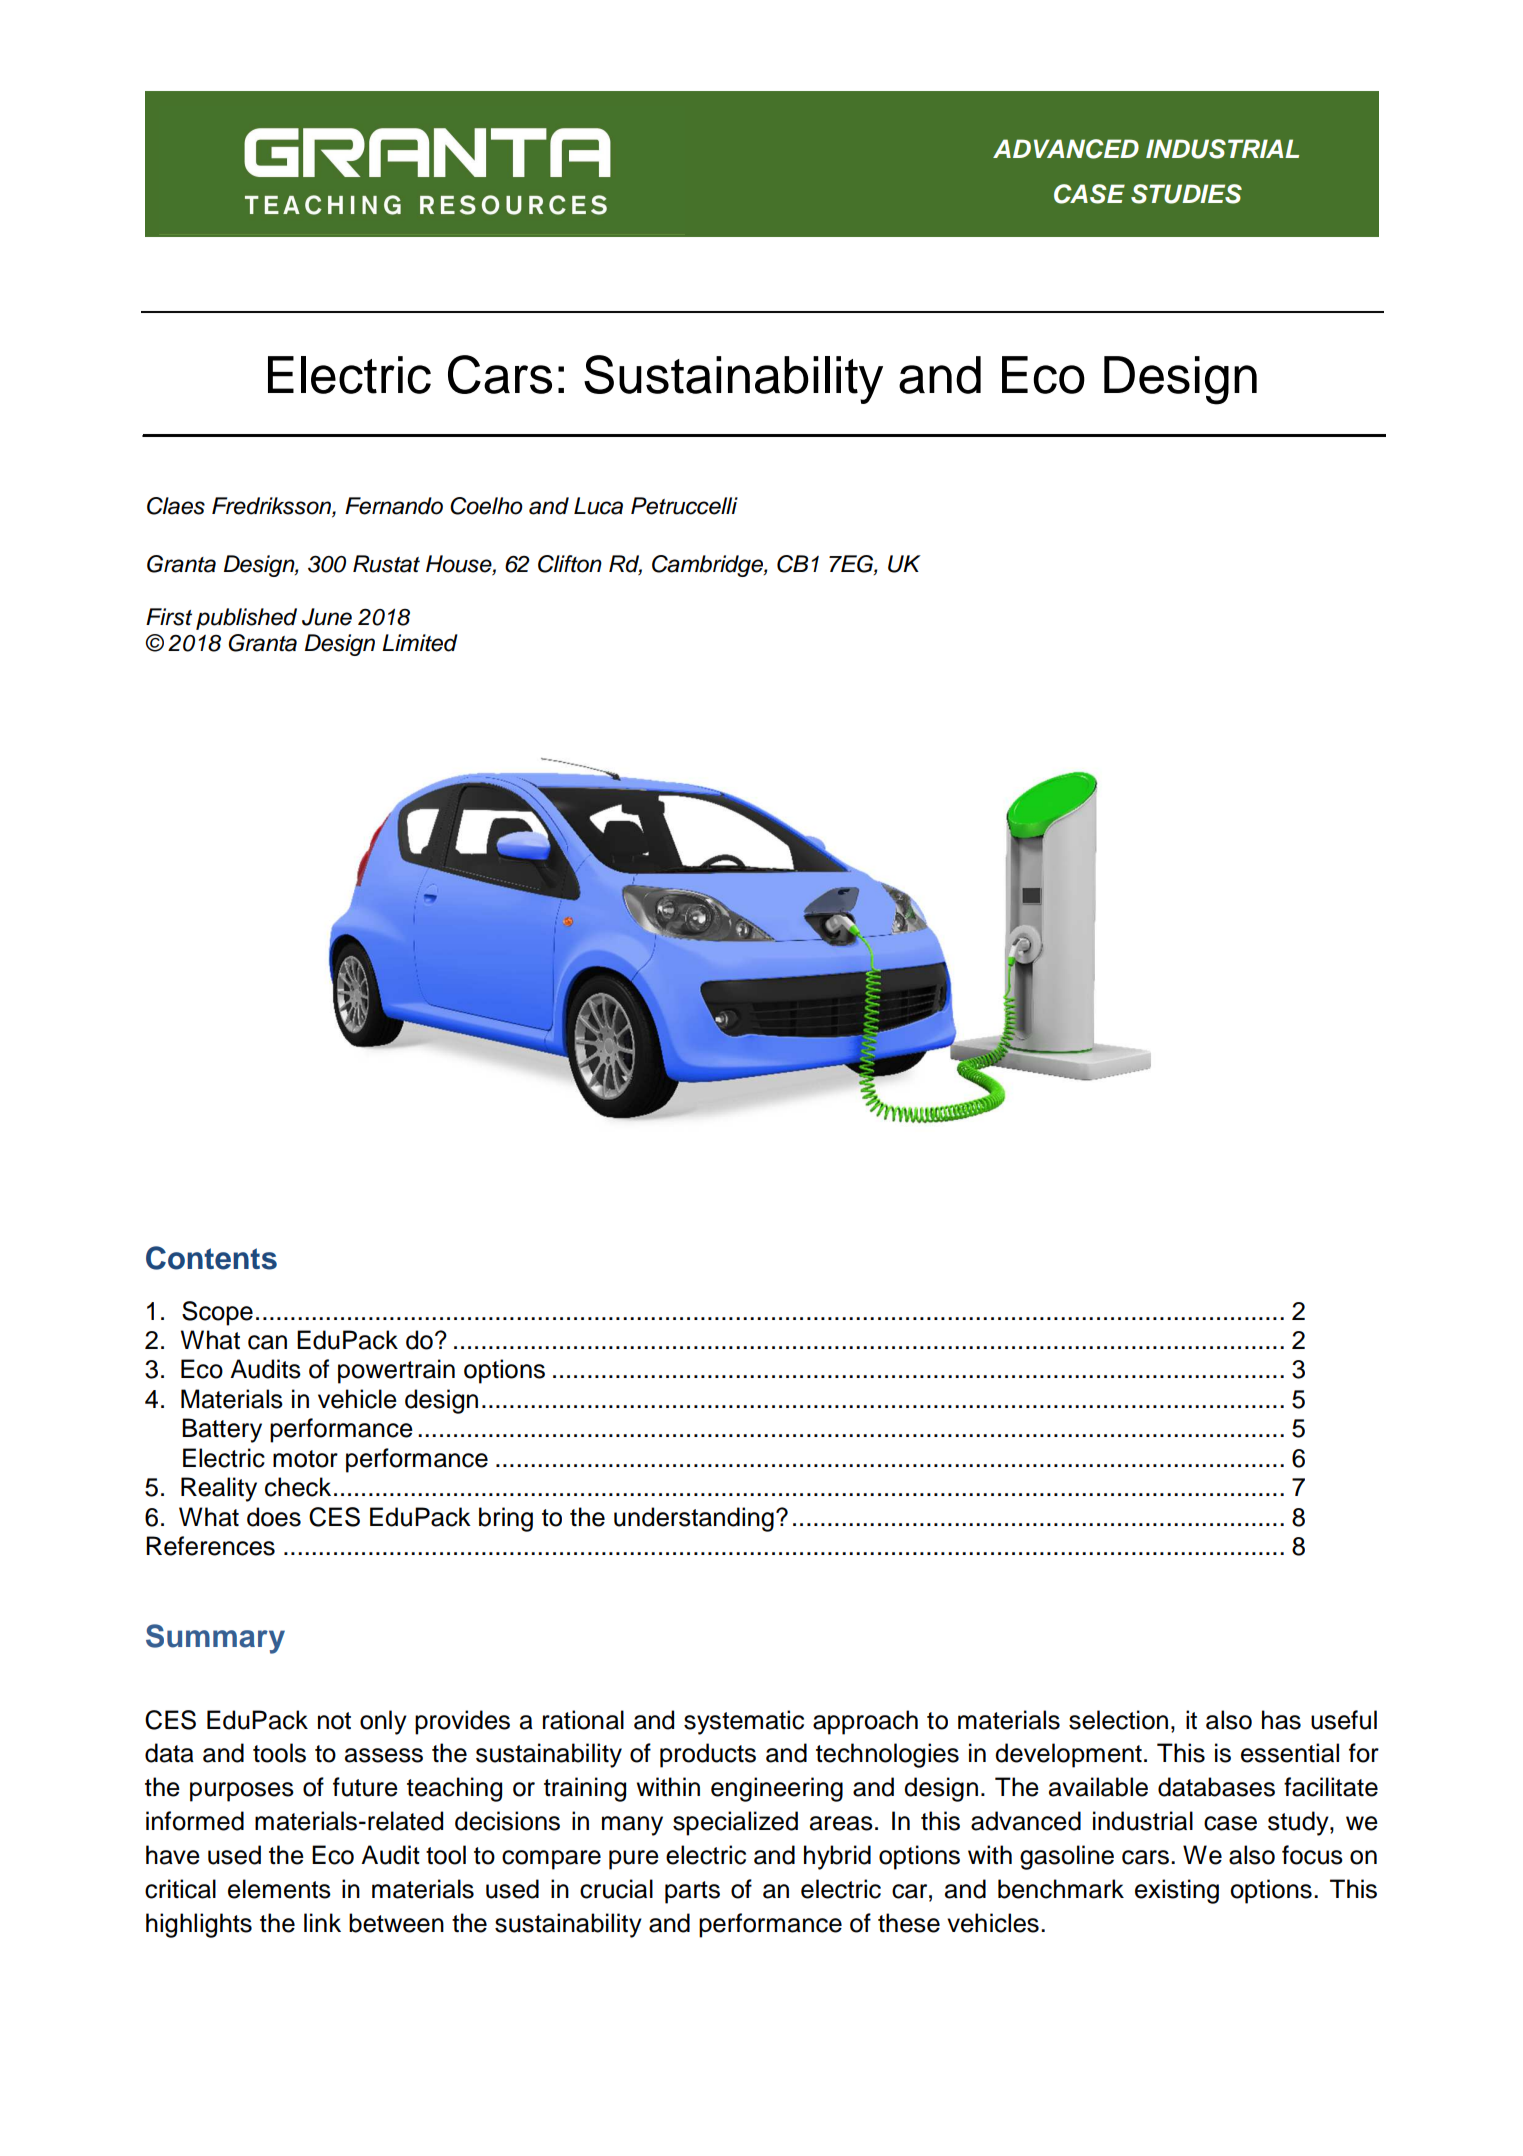 This image has width=1523, height=2156. Describe the element at coordinates (394, 506) in the image. I see `Fernando` at that location.
